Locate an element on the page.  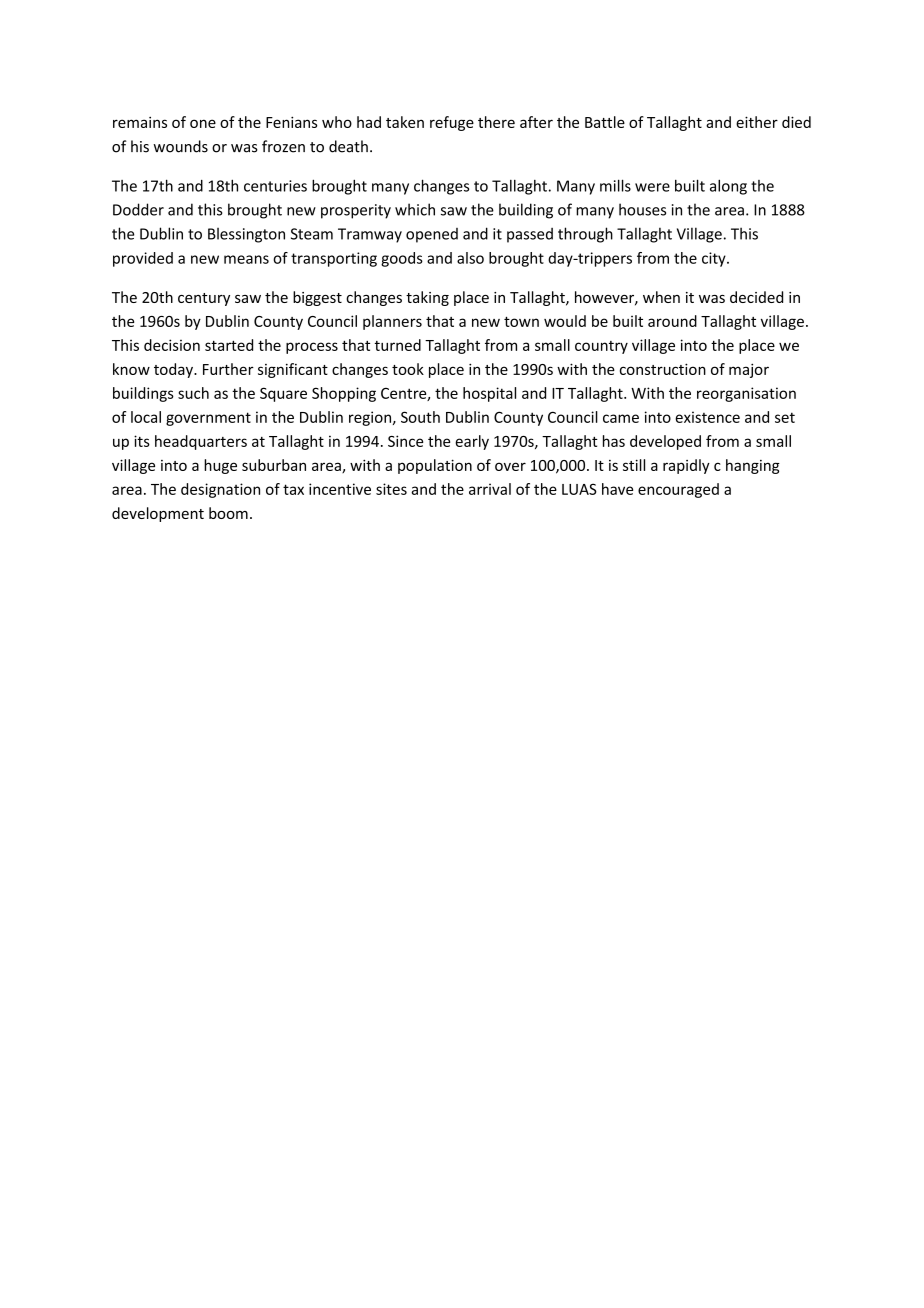
South is located at coordinates (420, 417).
